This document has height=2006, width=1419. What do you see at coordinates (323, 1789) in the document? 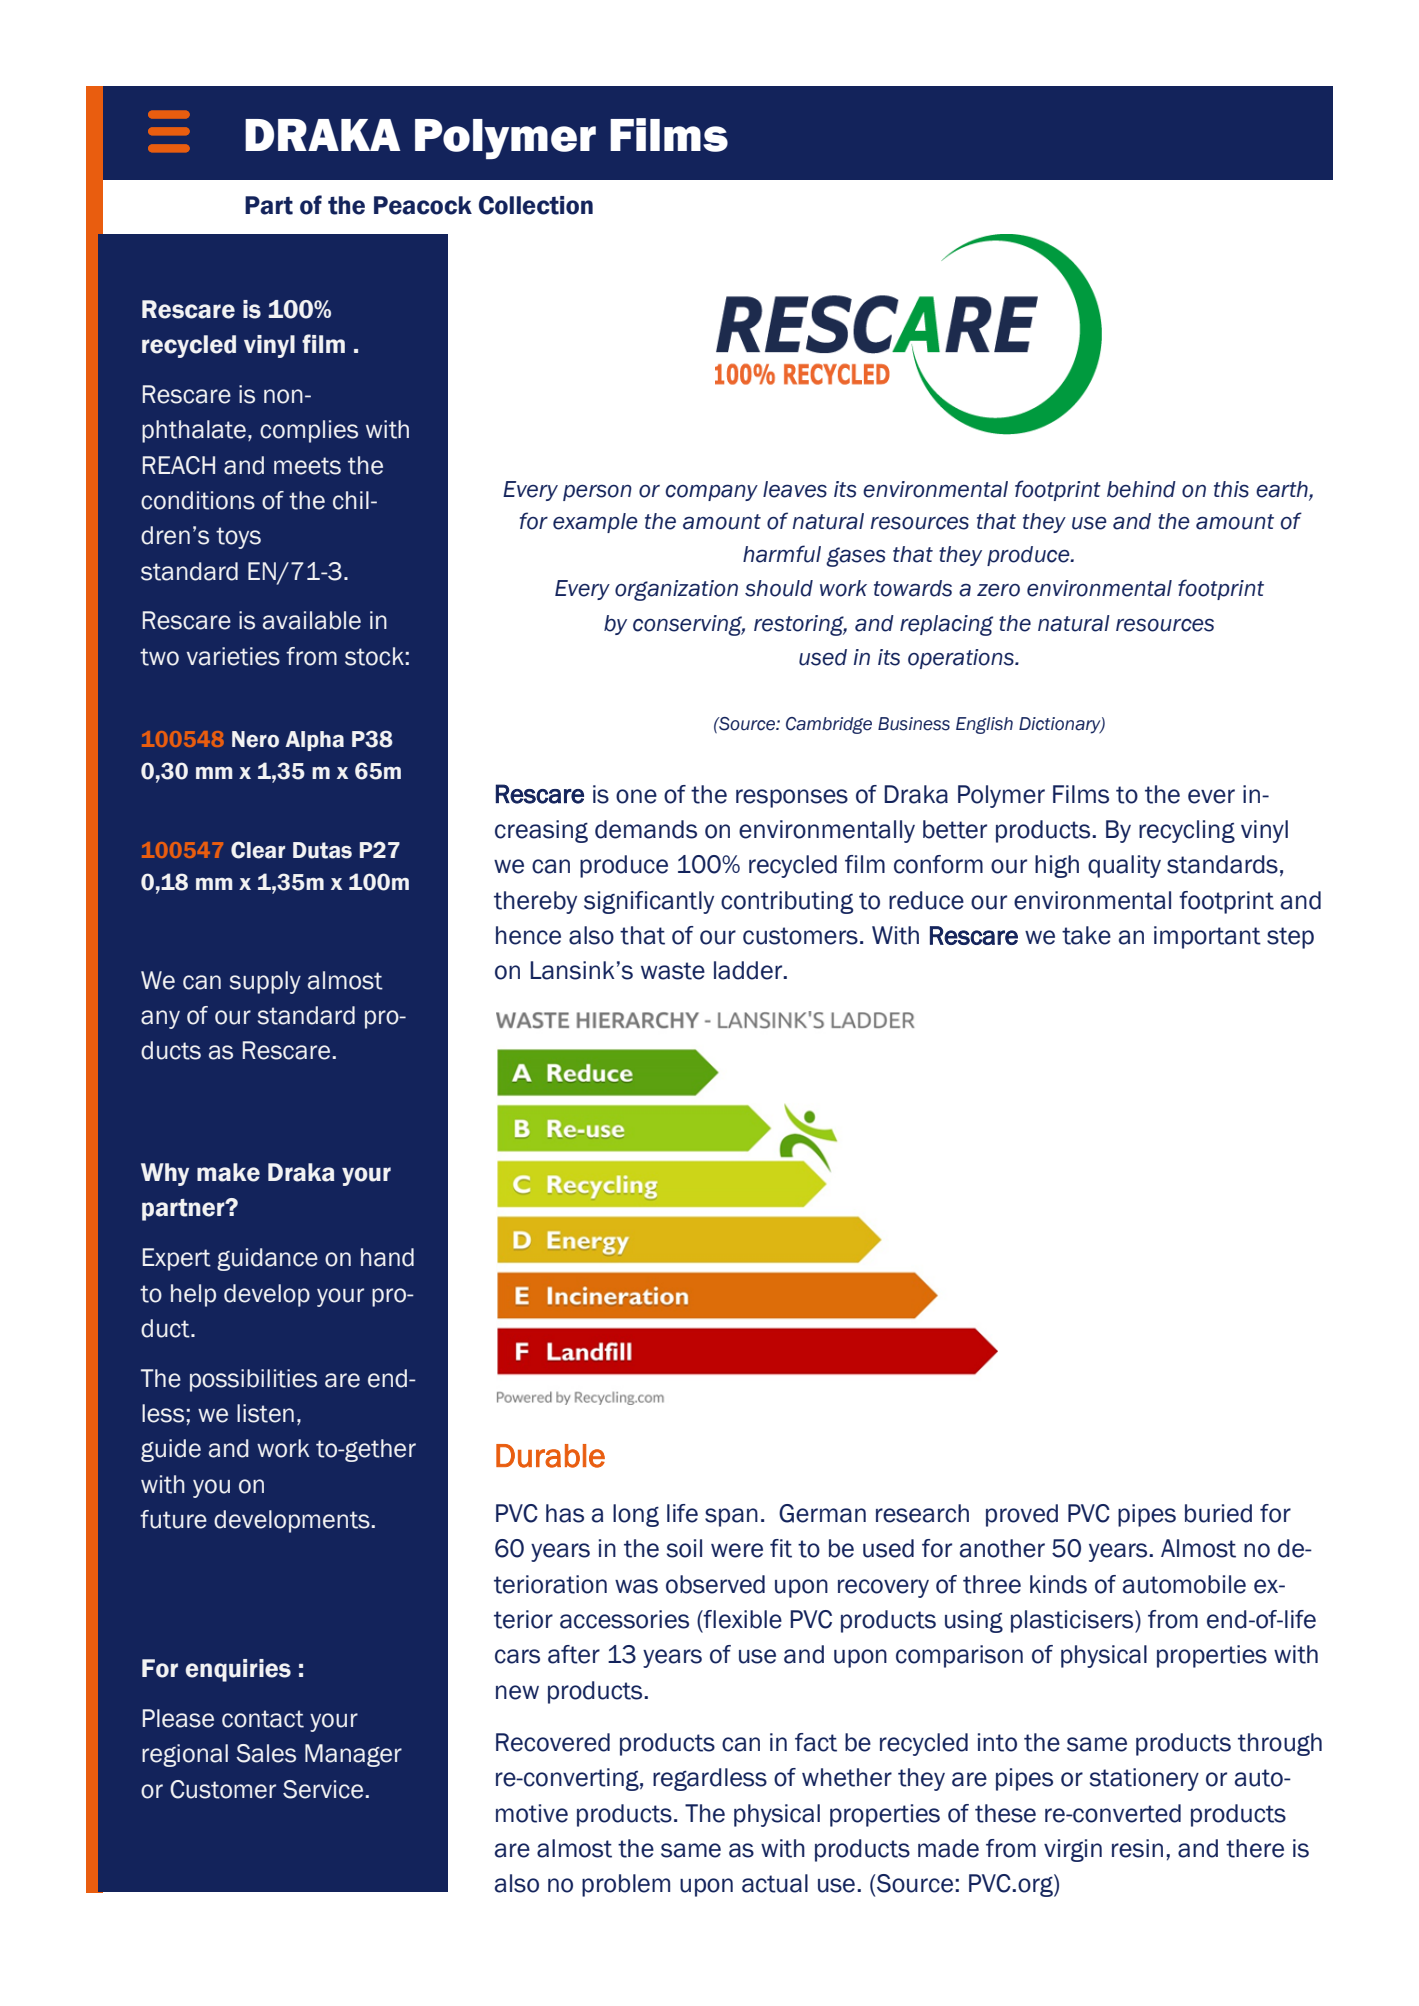
I see `Service` at bounding box center [323, 1789].
